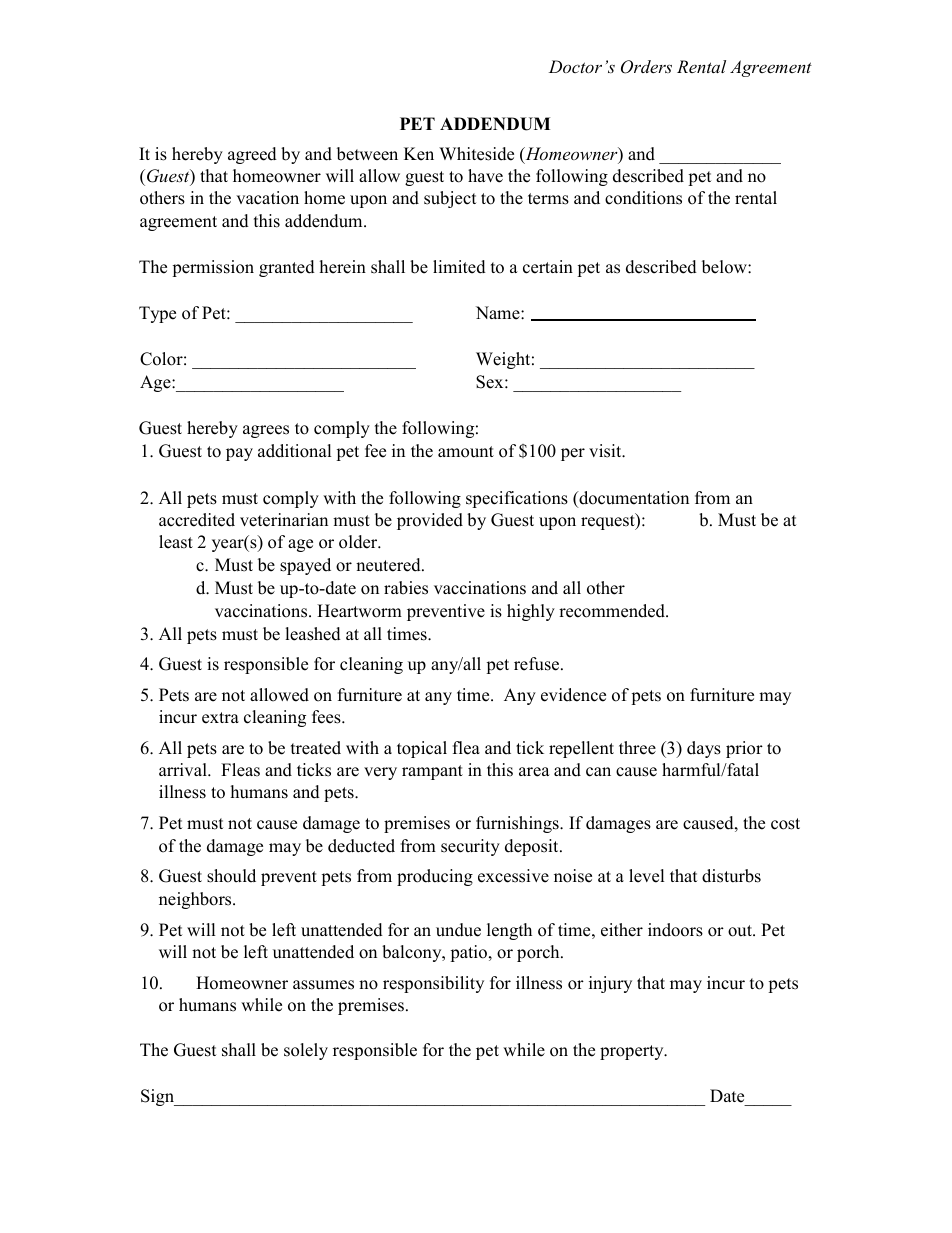  What do you see at coordinates (306, 1051) in the screenshot?
I see `solely` at bounding box center [306, 1051].
